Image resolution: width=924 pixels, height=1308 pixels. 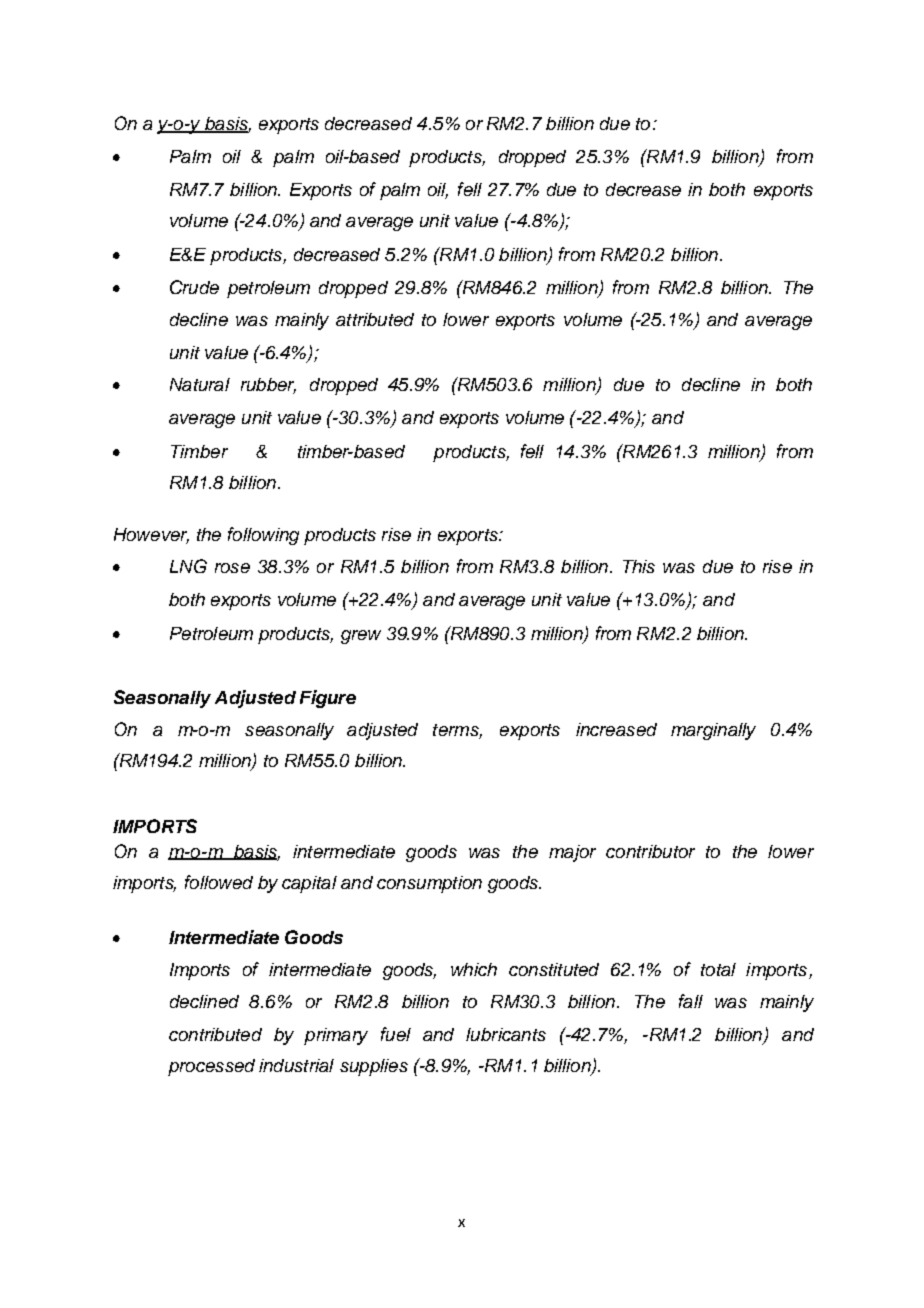 What do you see at coordinates (328, 699) in the image?
I see `Figure` at bounding box center [328, 699].
